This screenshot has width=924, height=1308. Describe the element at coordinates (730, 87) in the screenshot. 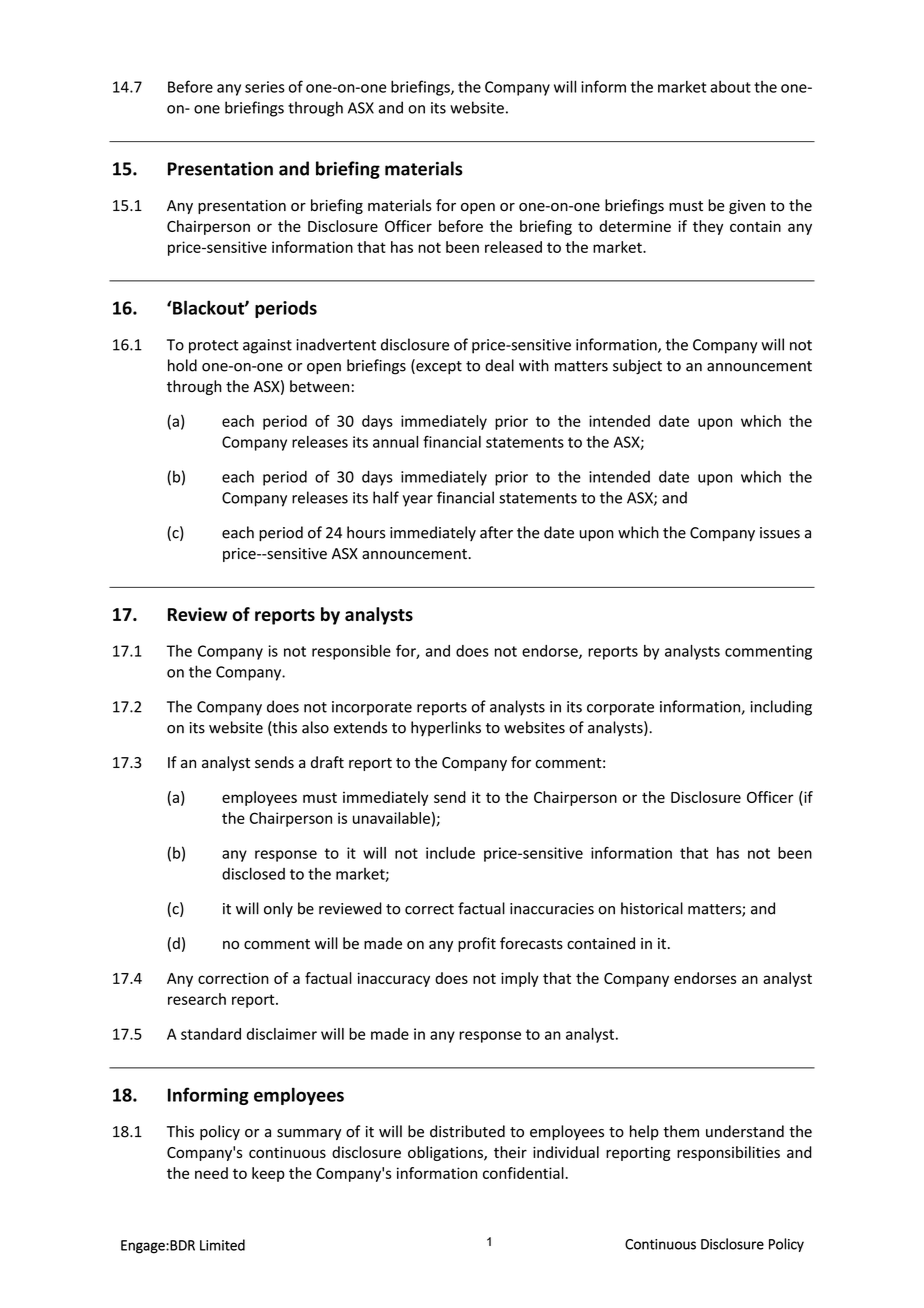

I see `about` at that location.
